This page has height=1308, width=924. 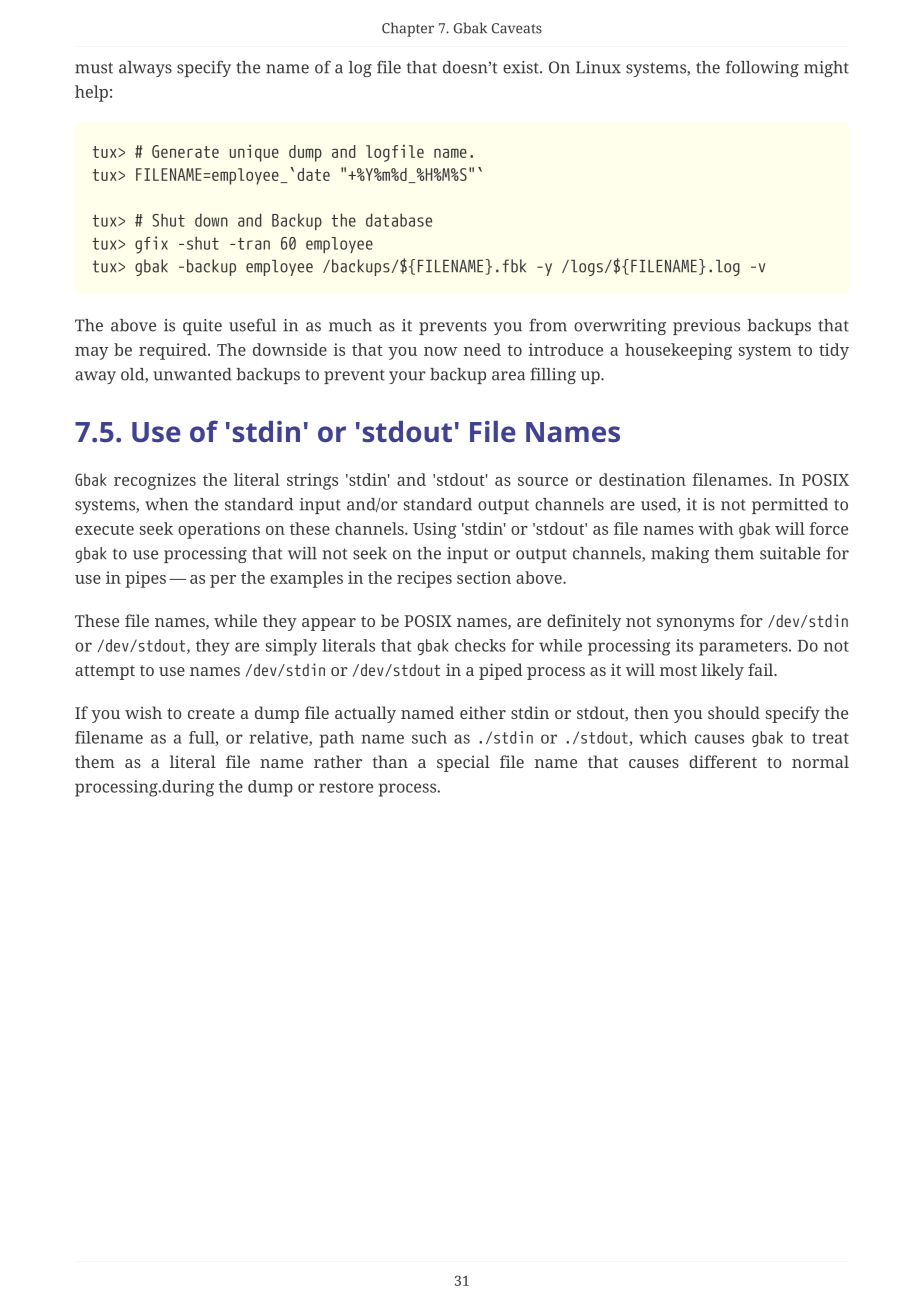 What do you see at coordinates (790, 506) in the page?
I see `permitted` at bounding box center [790, 506].
